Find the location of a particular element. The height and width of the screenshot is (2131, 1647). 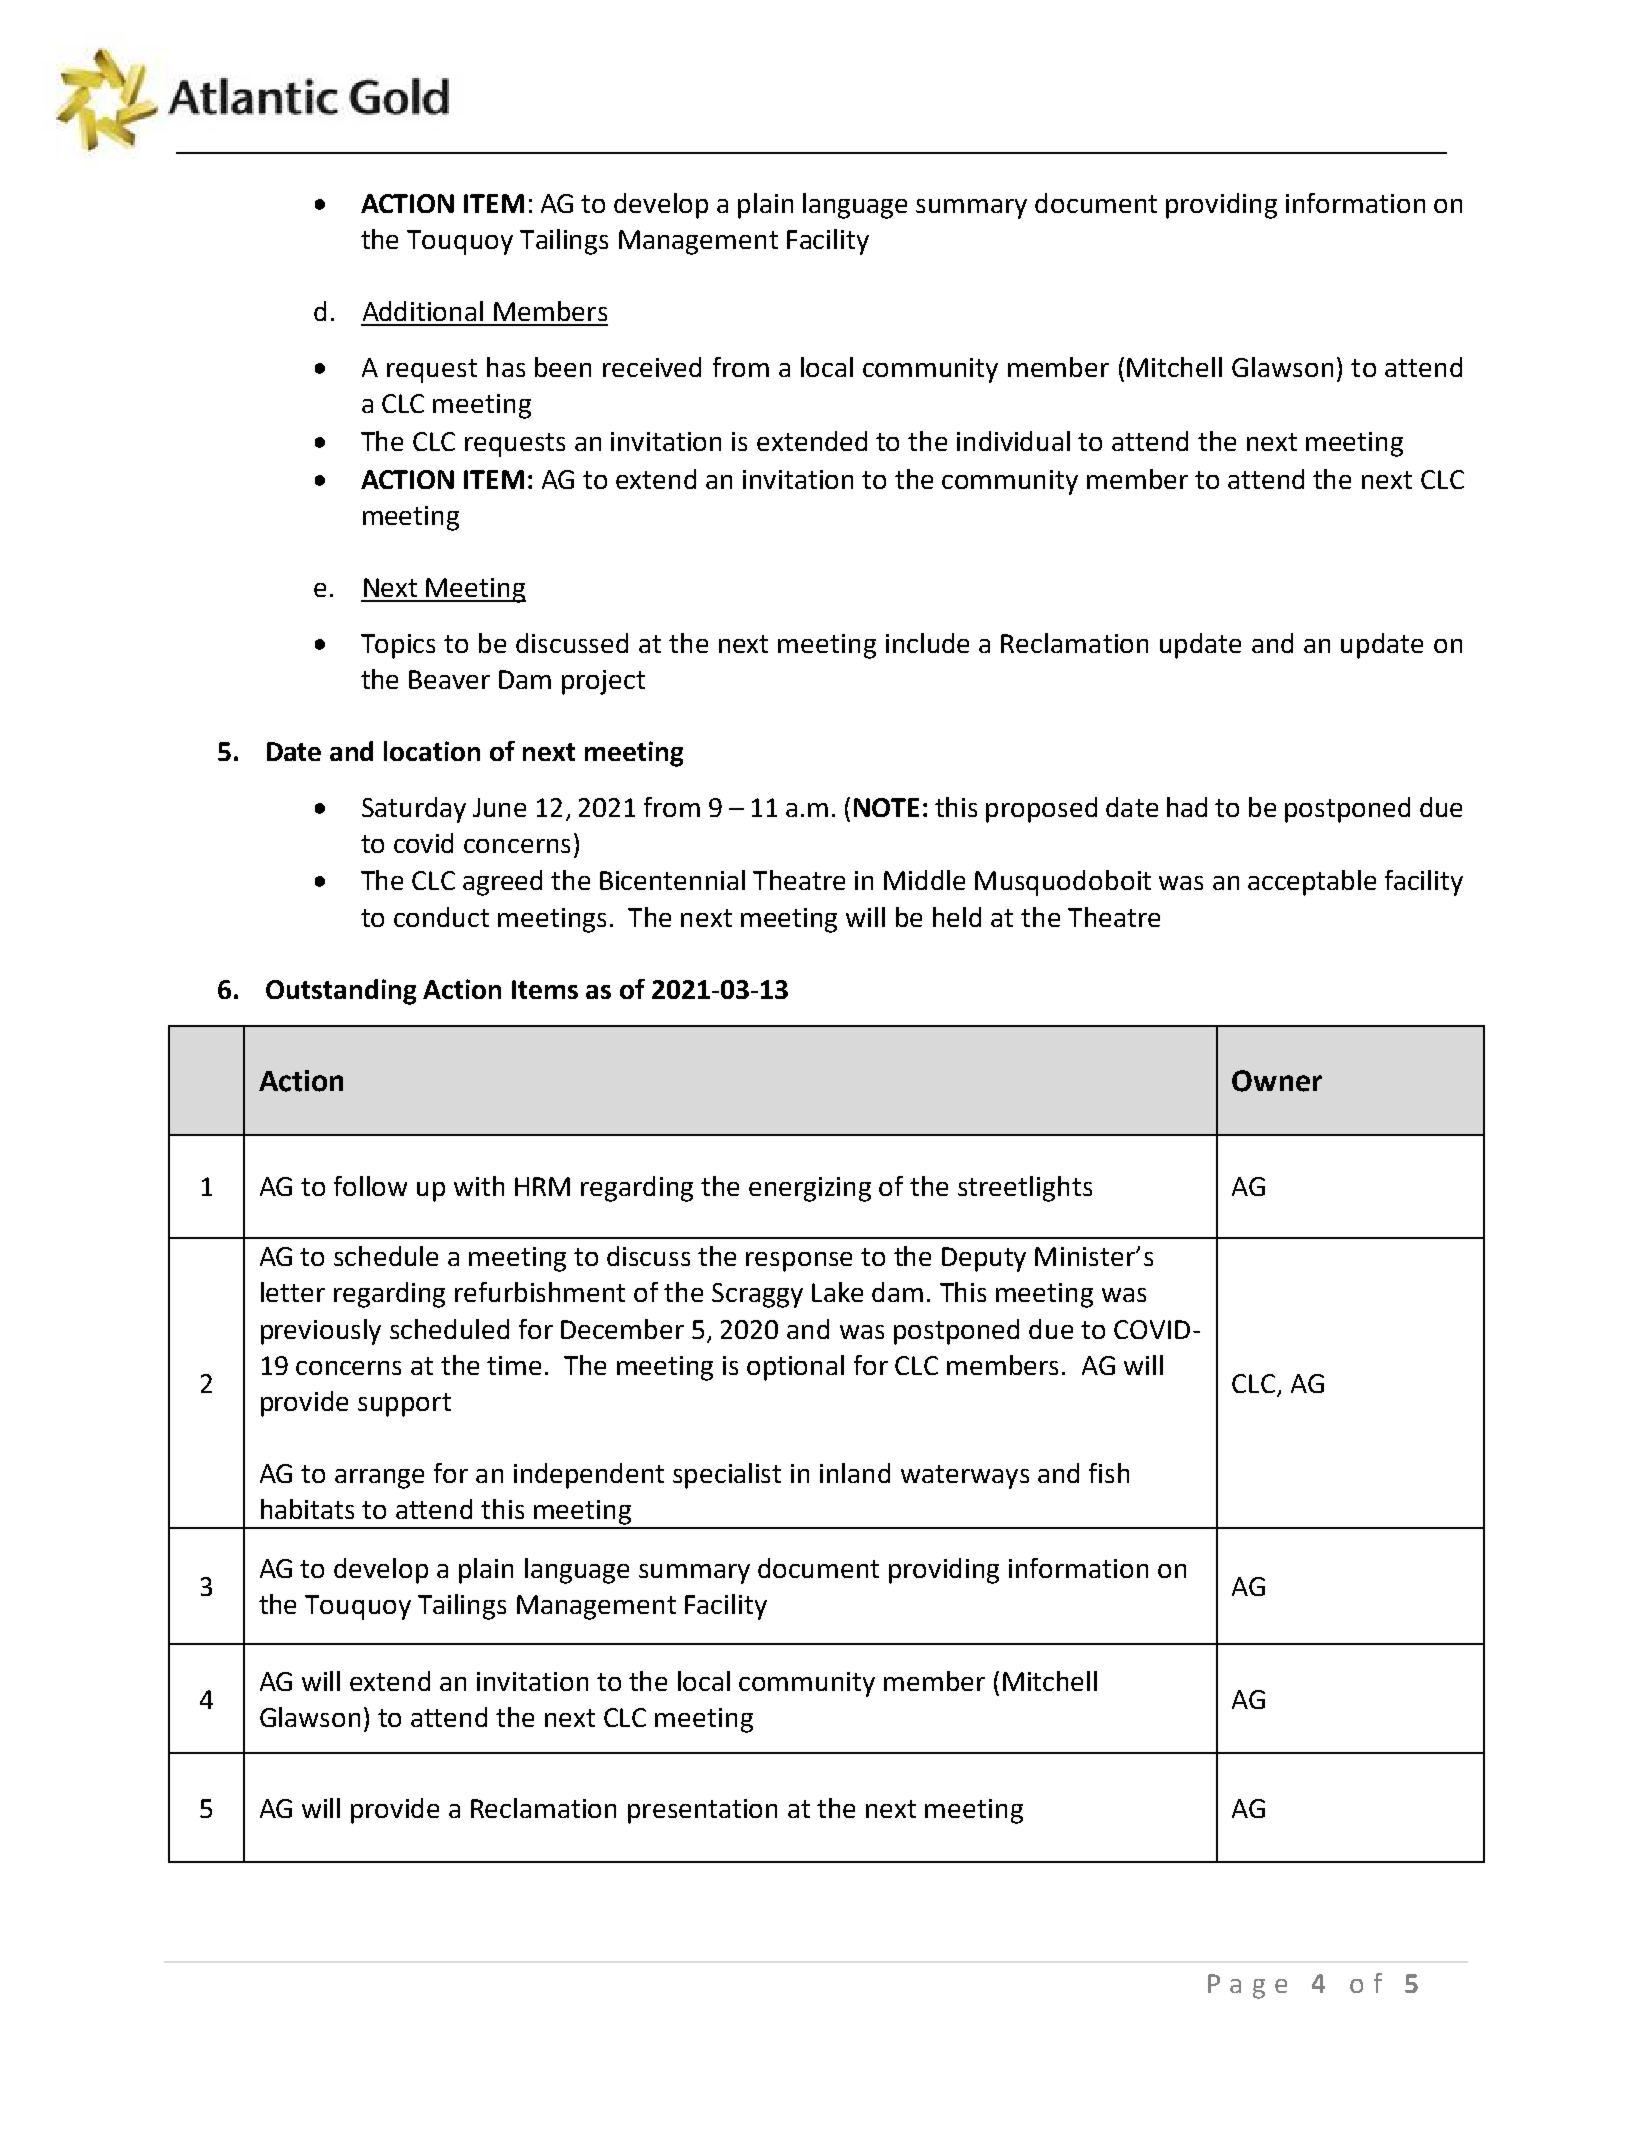

has is located at coordinates (506, 367).
